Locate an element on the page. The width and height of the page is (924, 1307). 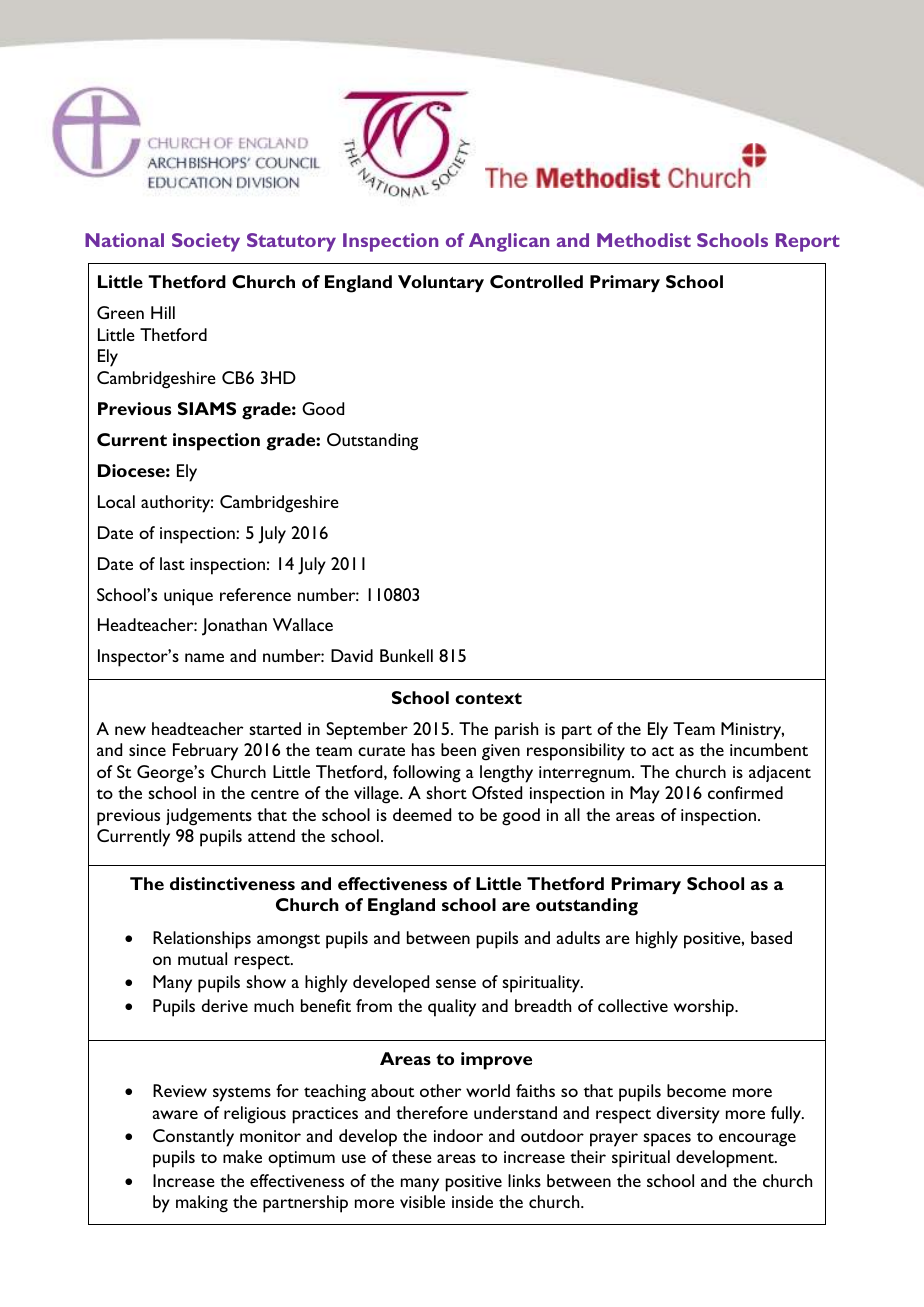
making is located at coordinates (202, 1204).
